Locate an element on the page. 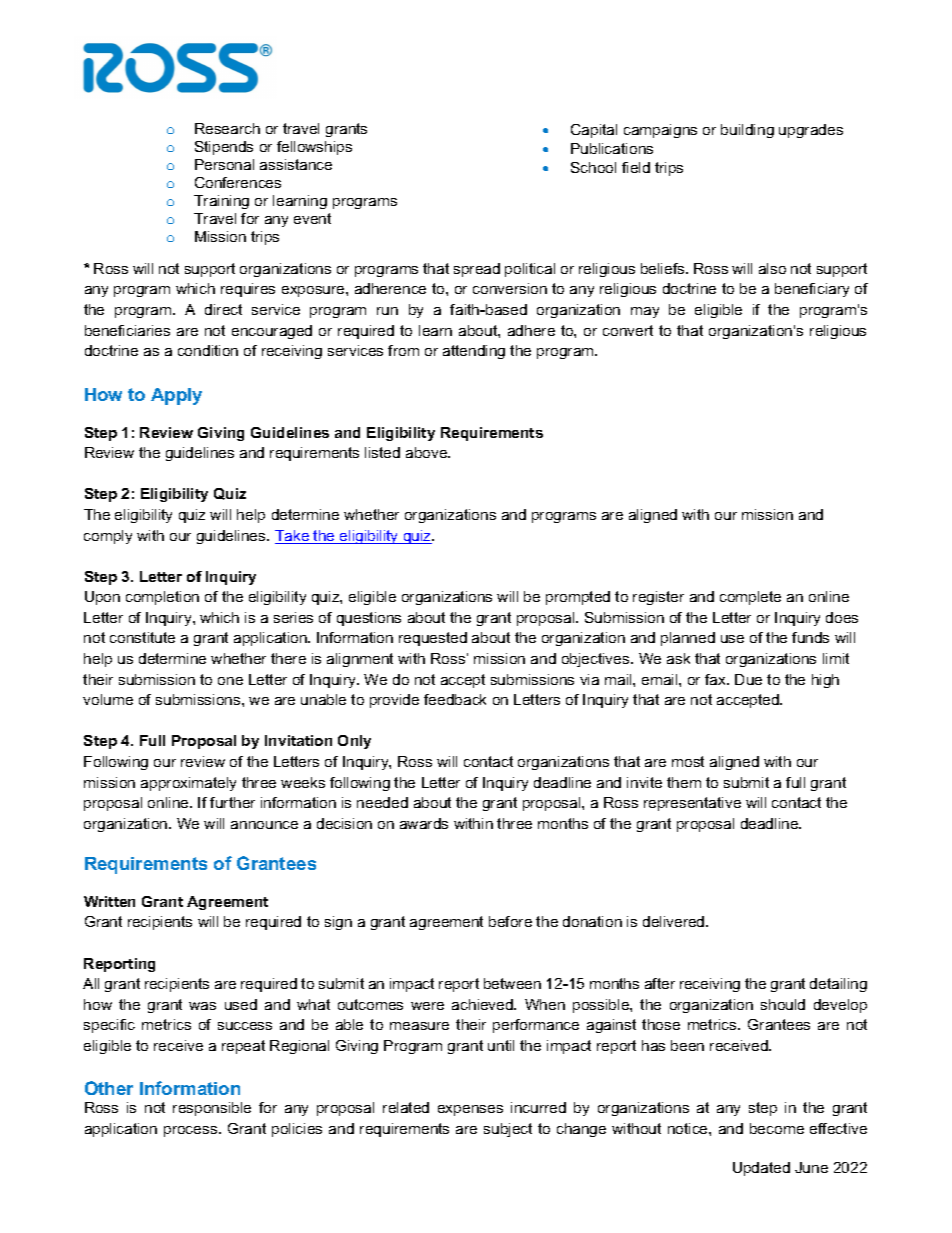 Image resolution: width=952 pixels, height=1233 pixels. requested is located at coordinates (433, 639).
